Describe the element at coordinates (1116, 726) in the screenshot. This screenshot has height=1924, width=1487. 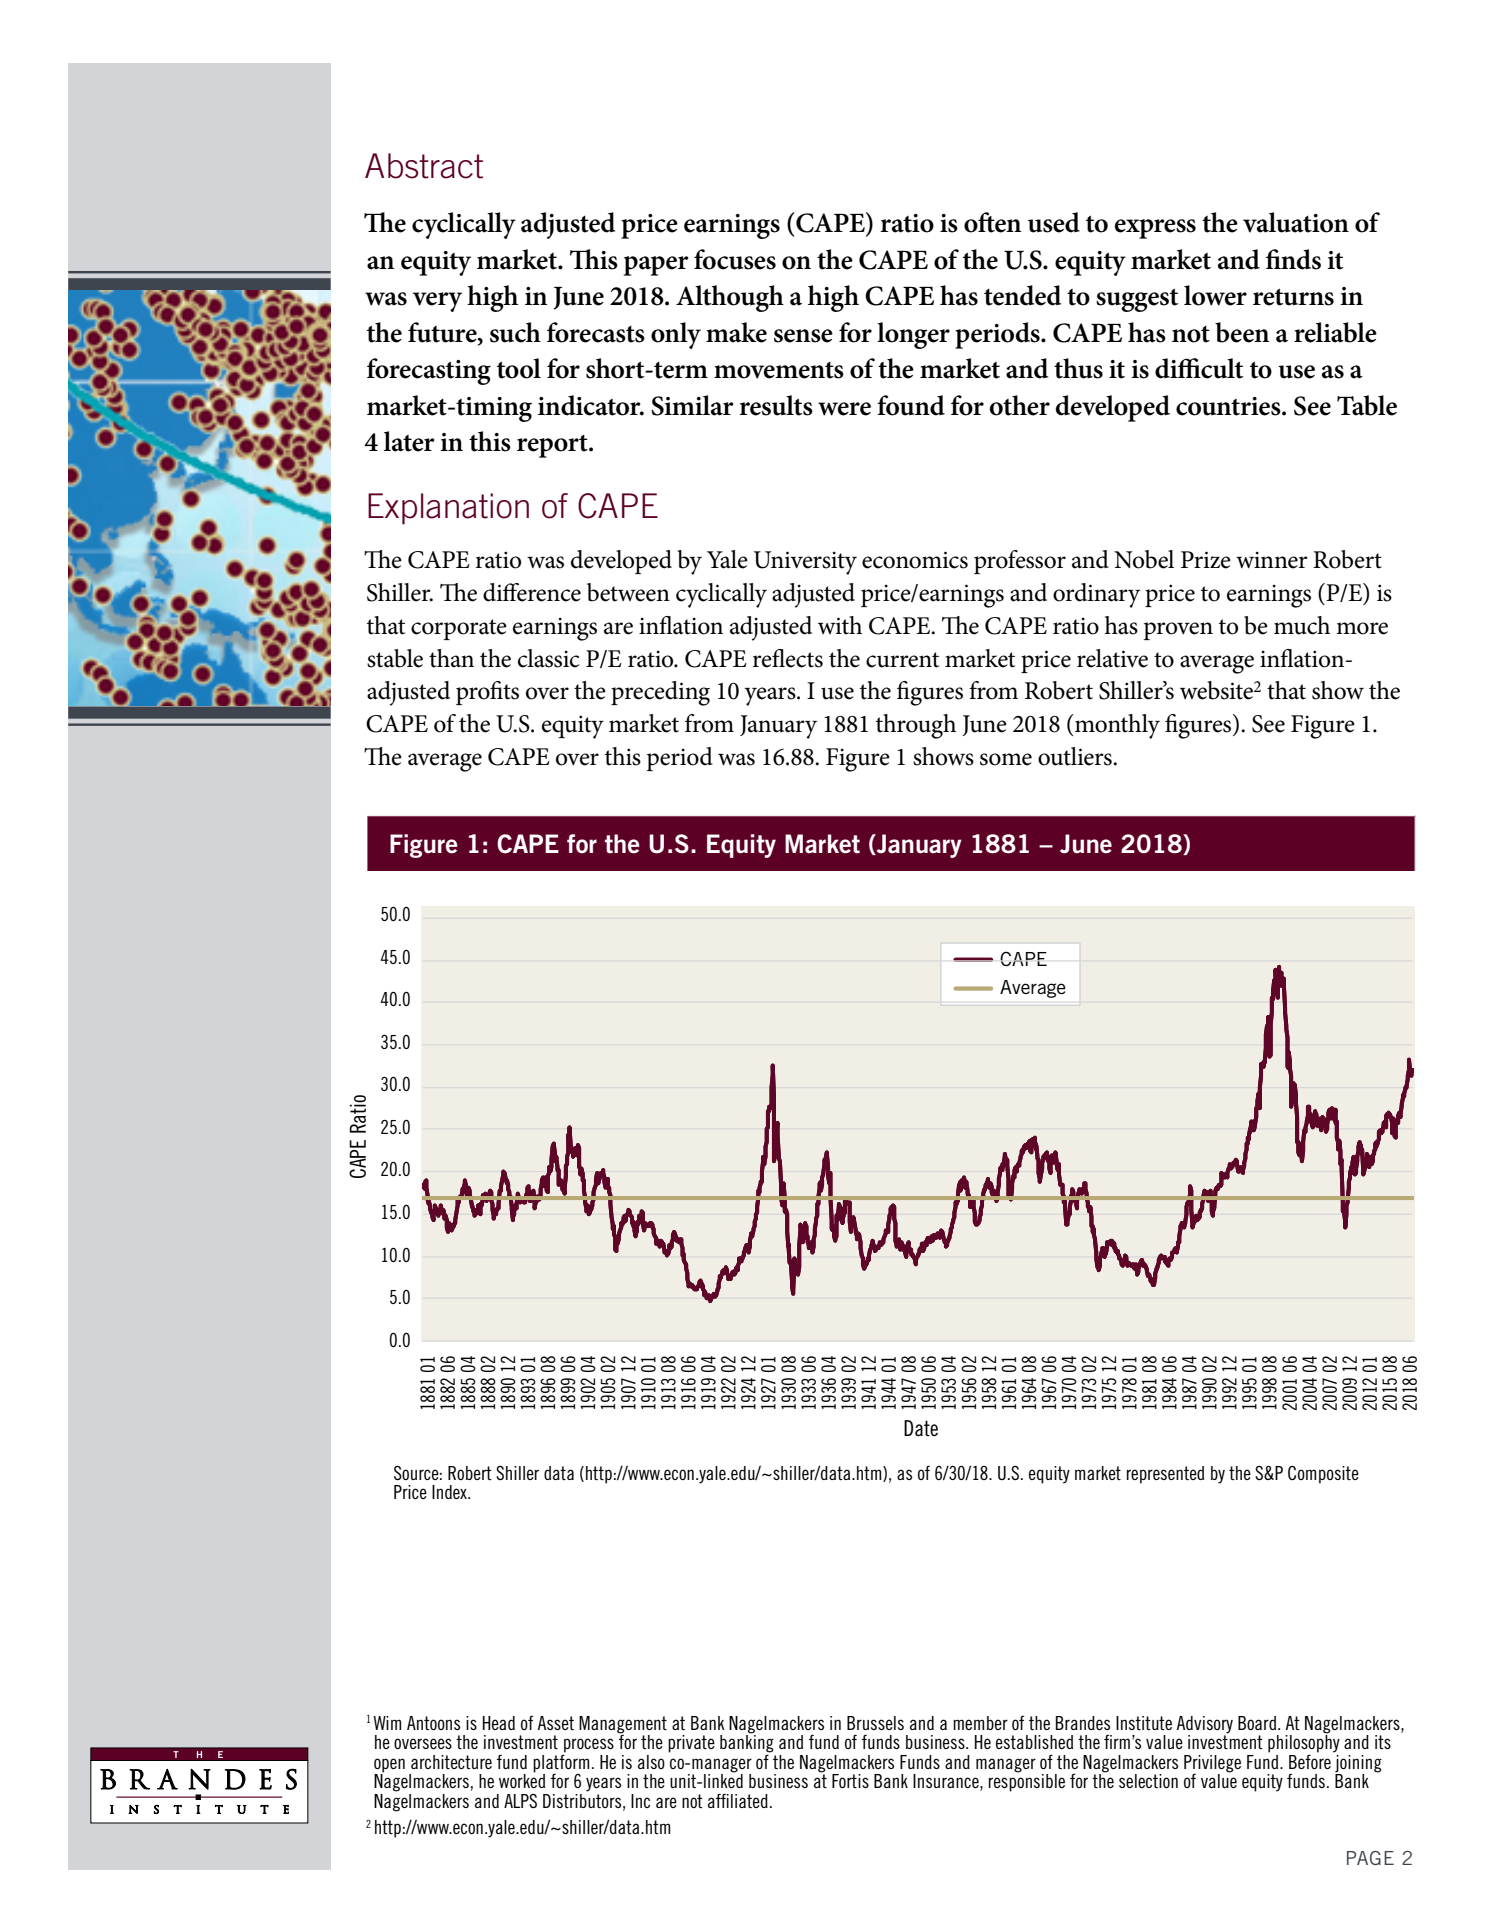
I see `monthly` at that location.
